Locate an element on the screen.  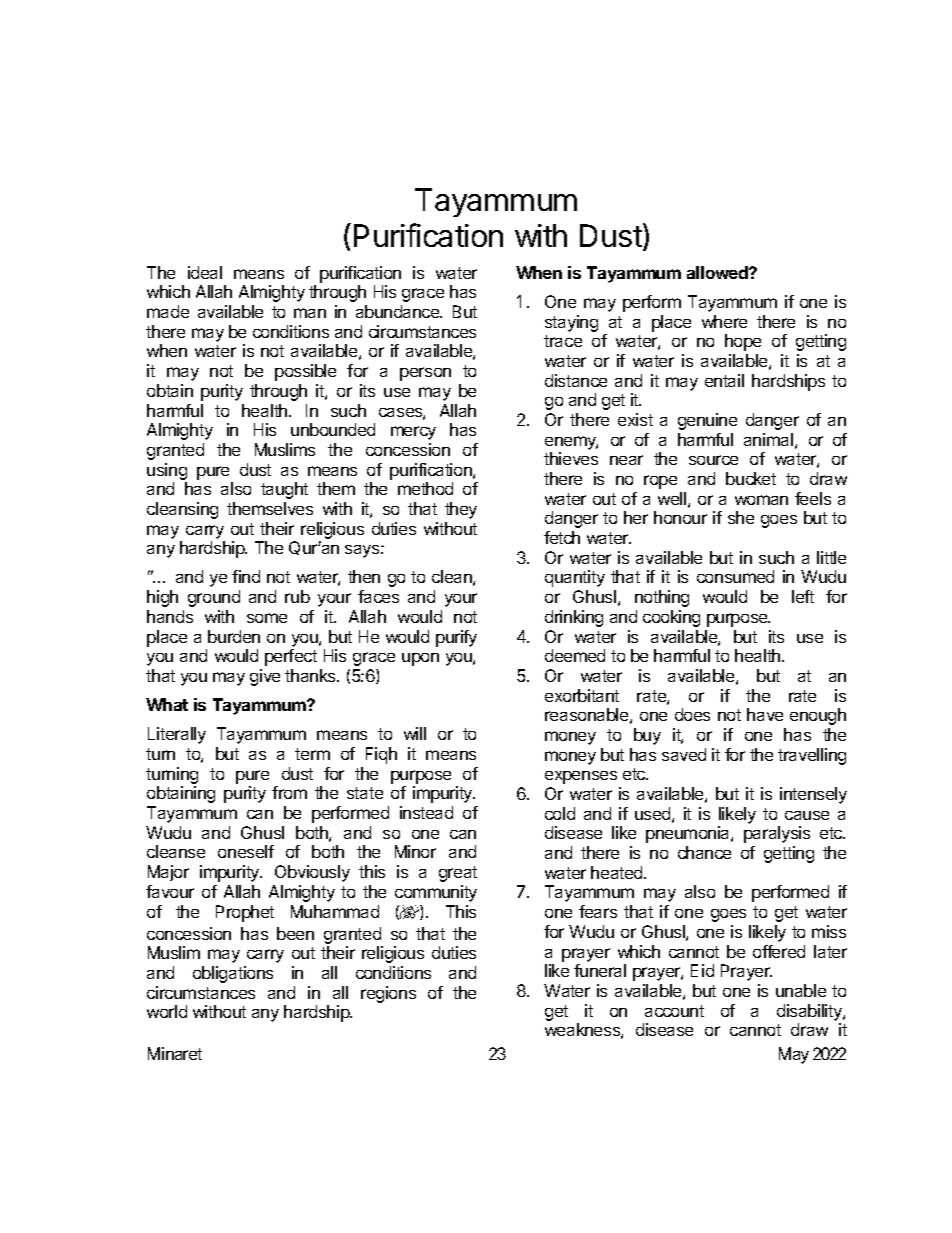
oneself is located at coordinates (246, 851).
